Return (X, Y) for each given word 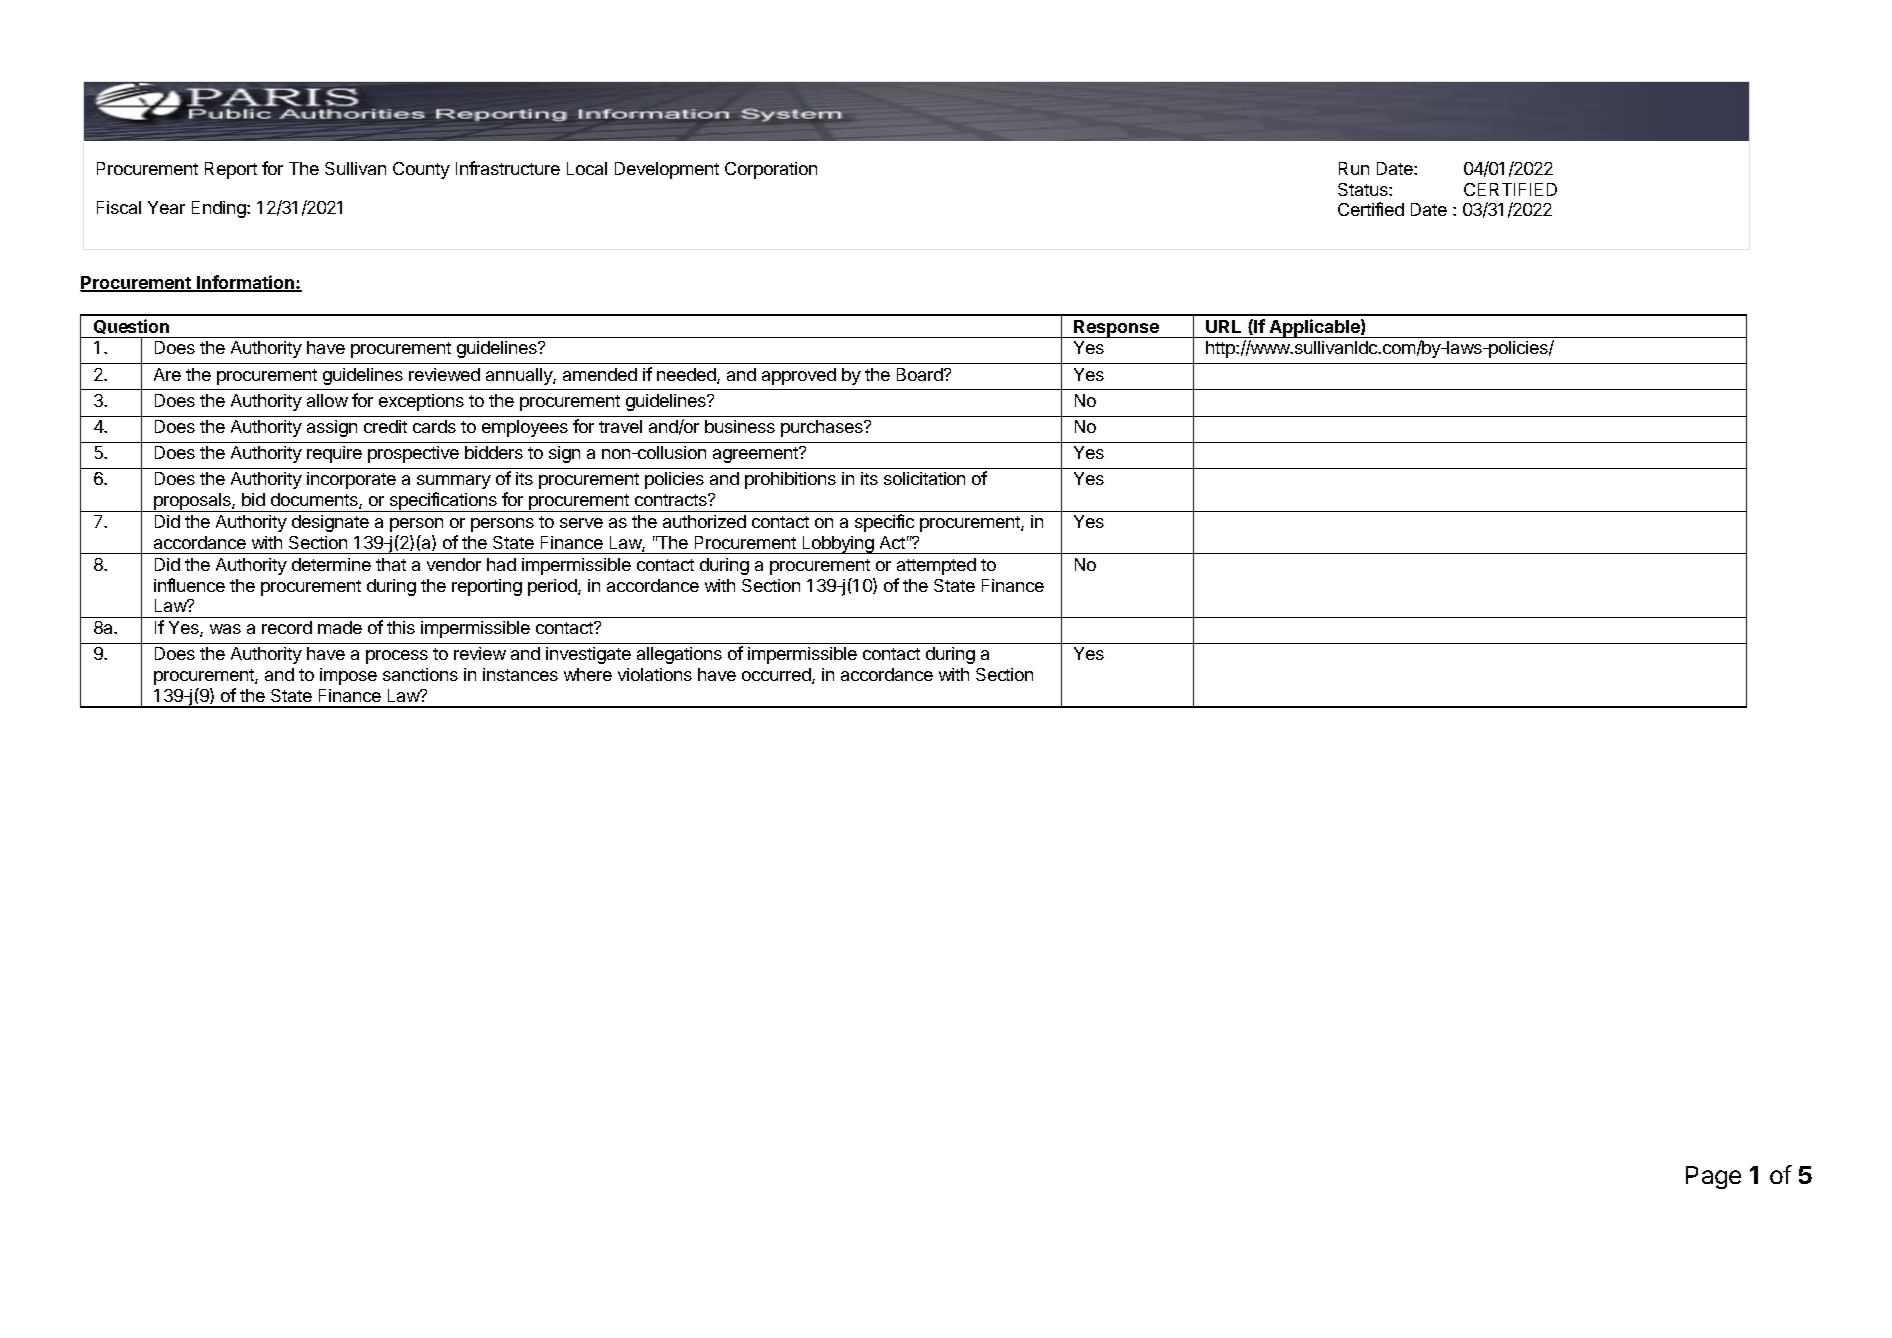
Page (1713, 1177)
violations (655, 674)
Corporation (771, 170)
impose (348, 676)
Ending (220, 209)
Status (1364, 189)
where (588, 674)
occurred (777, 676)
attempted (936, 566)
